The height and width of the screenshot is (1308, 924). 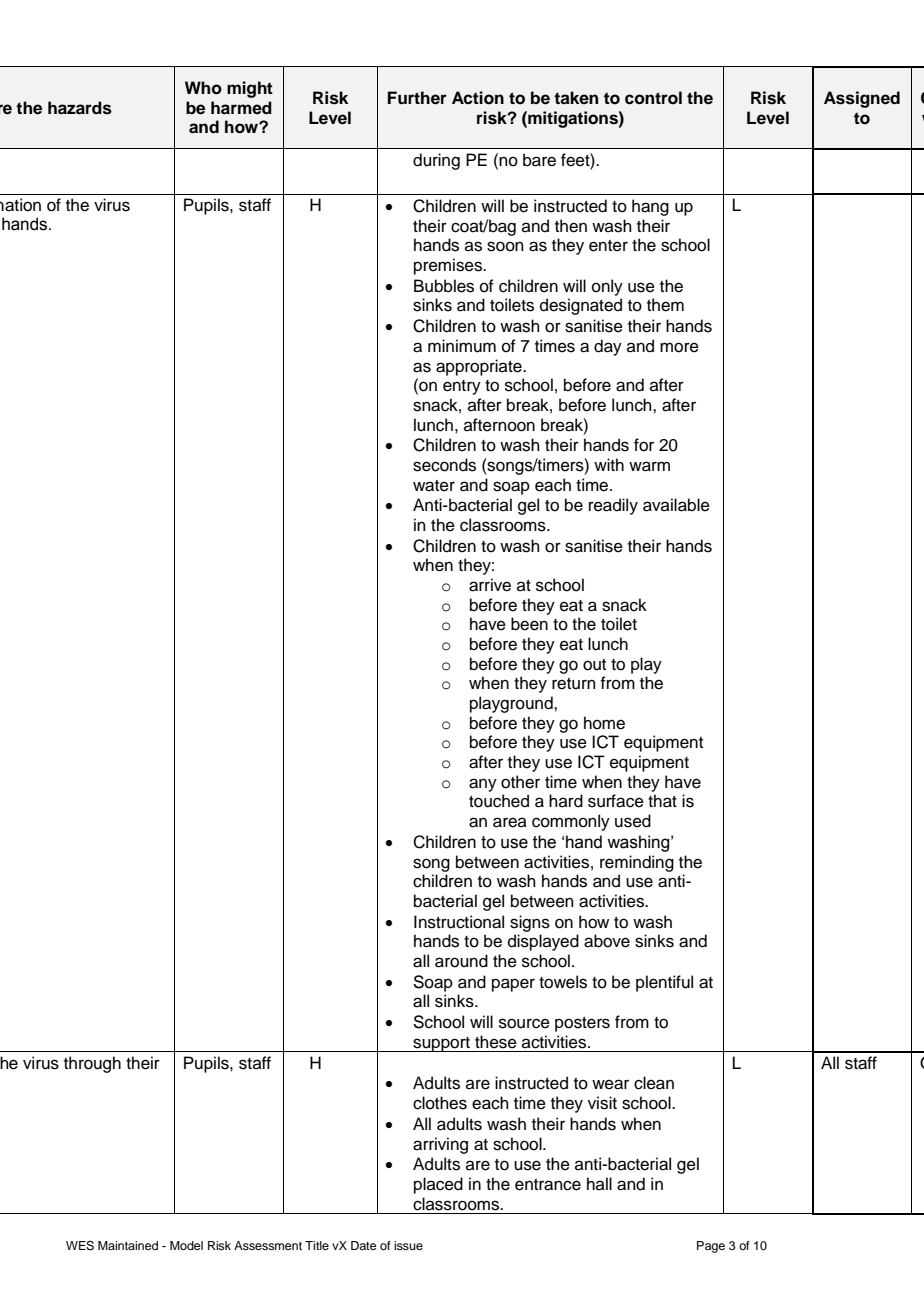 I want to click on Page, so click(x=711, y=1247).
